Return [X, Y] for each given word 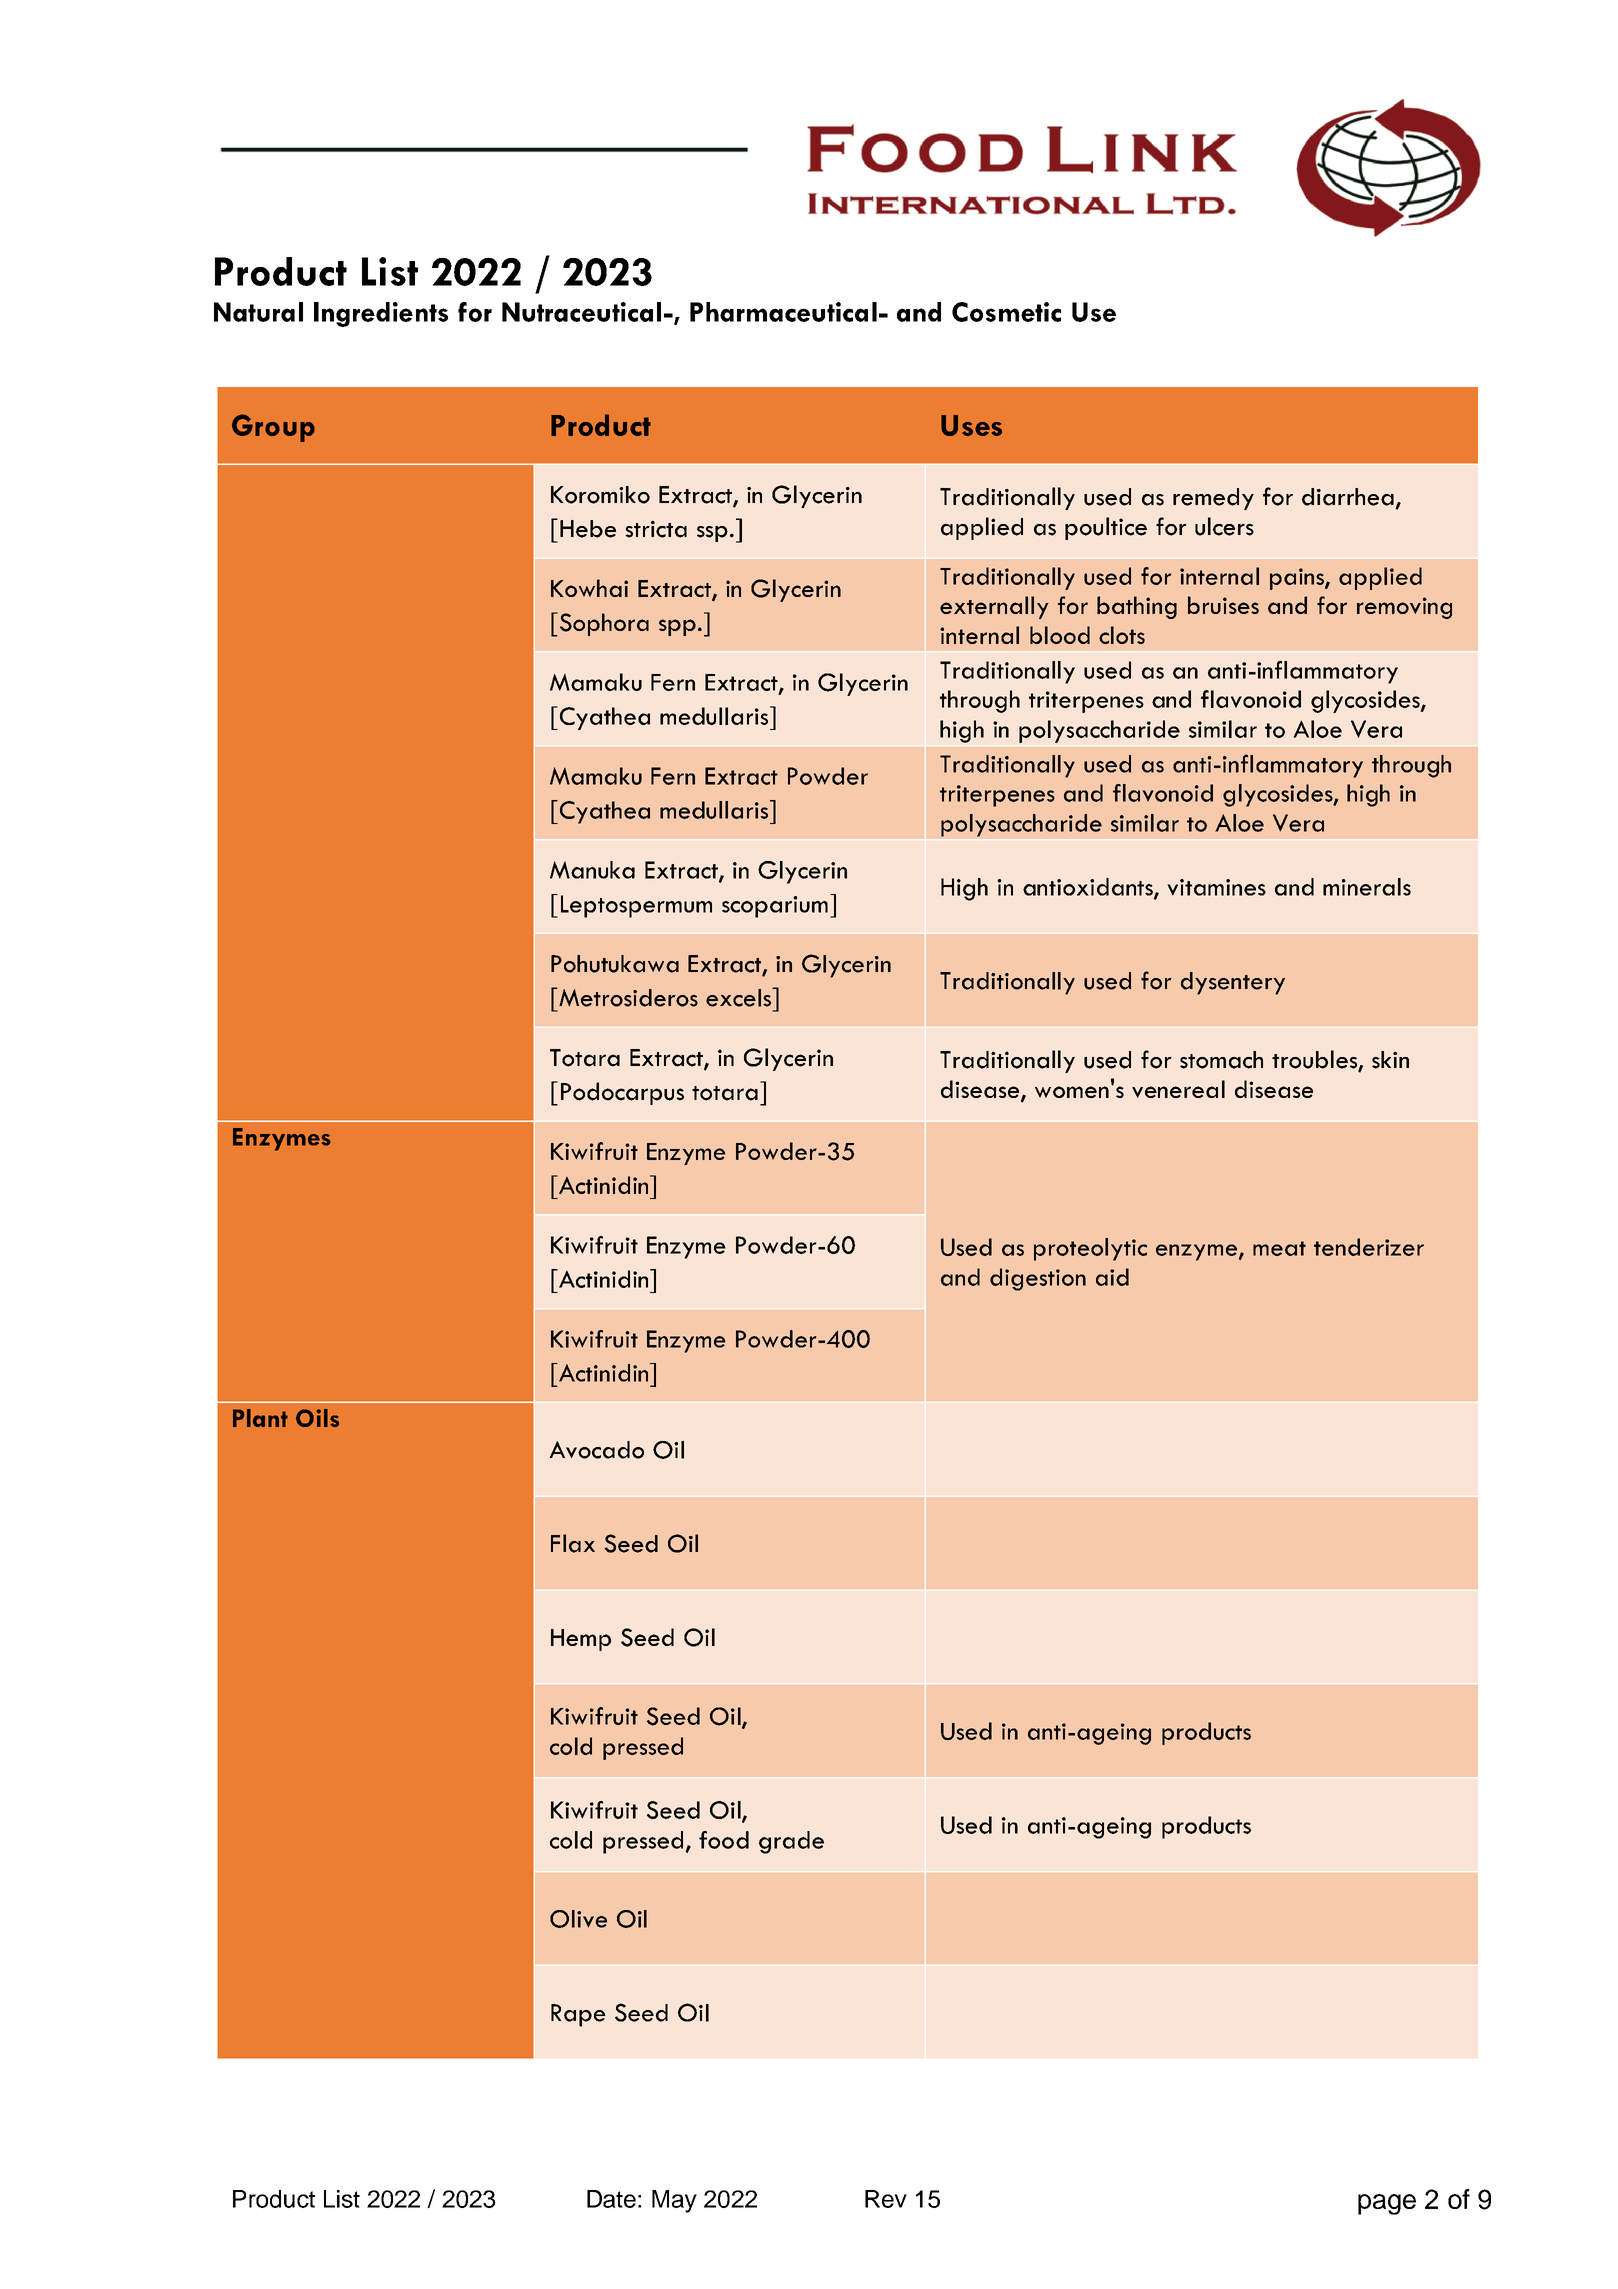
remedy [1213, 499]
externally [994, 607]
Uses [971, 425]
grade [791, 1842]
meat [1279, 1248]
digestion [1038, 1279]
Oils [317, 1418]
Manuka [592, 870]
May [674, 2201]
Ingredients [381, 314]
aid [1112, 1277]
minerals [1367, 887]
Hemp [581, 1640]
